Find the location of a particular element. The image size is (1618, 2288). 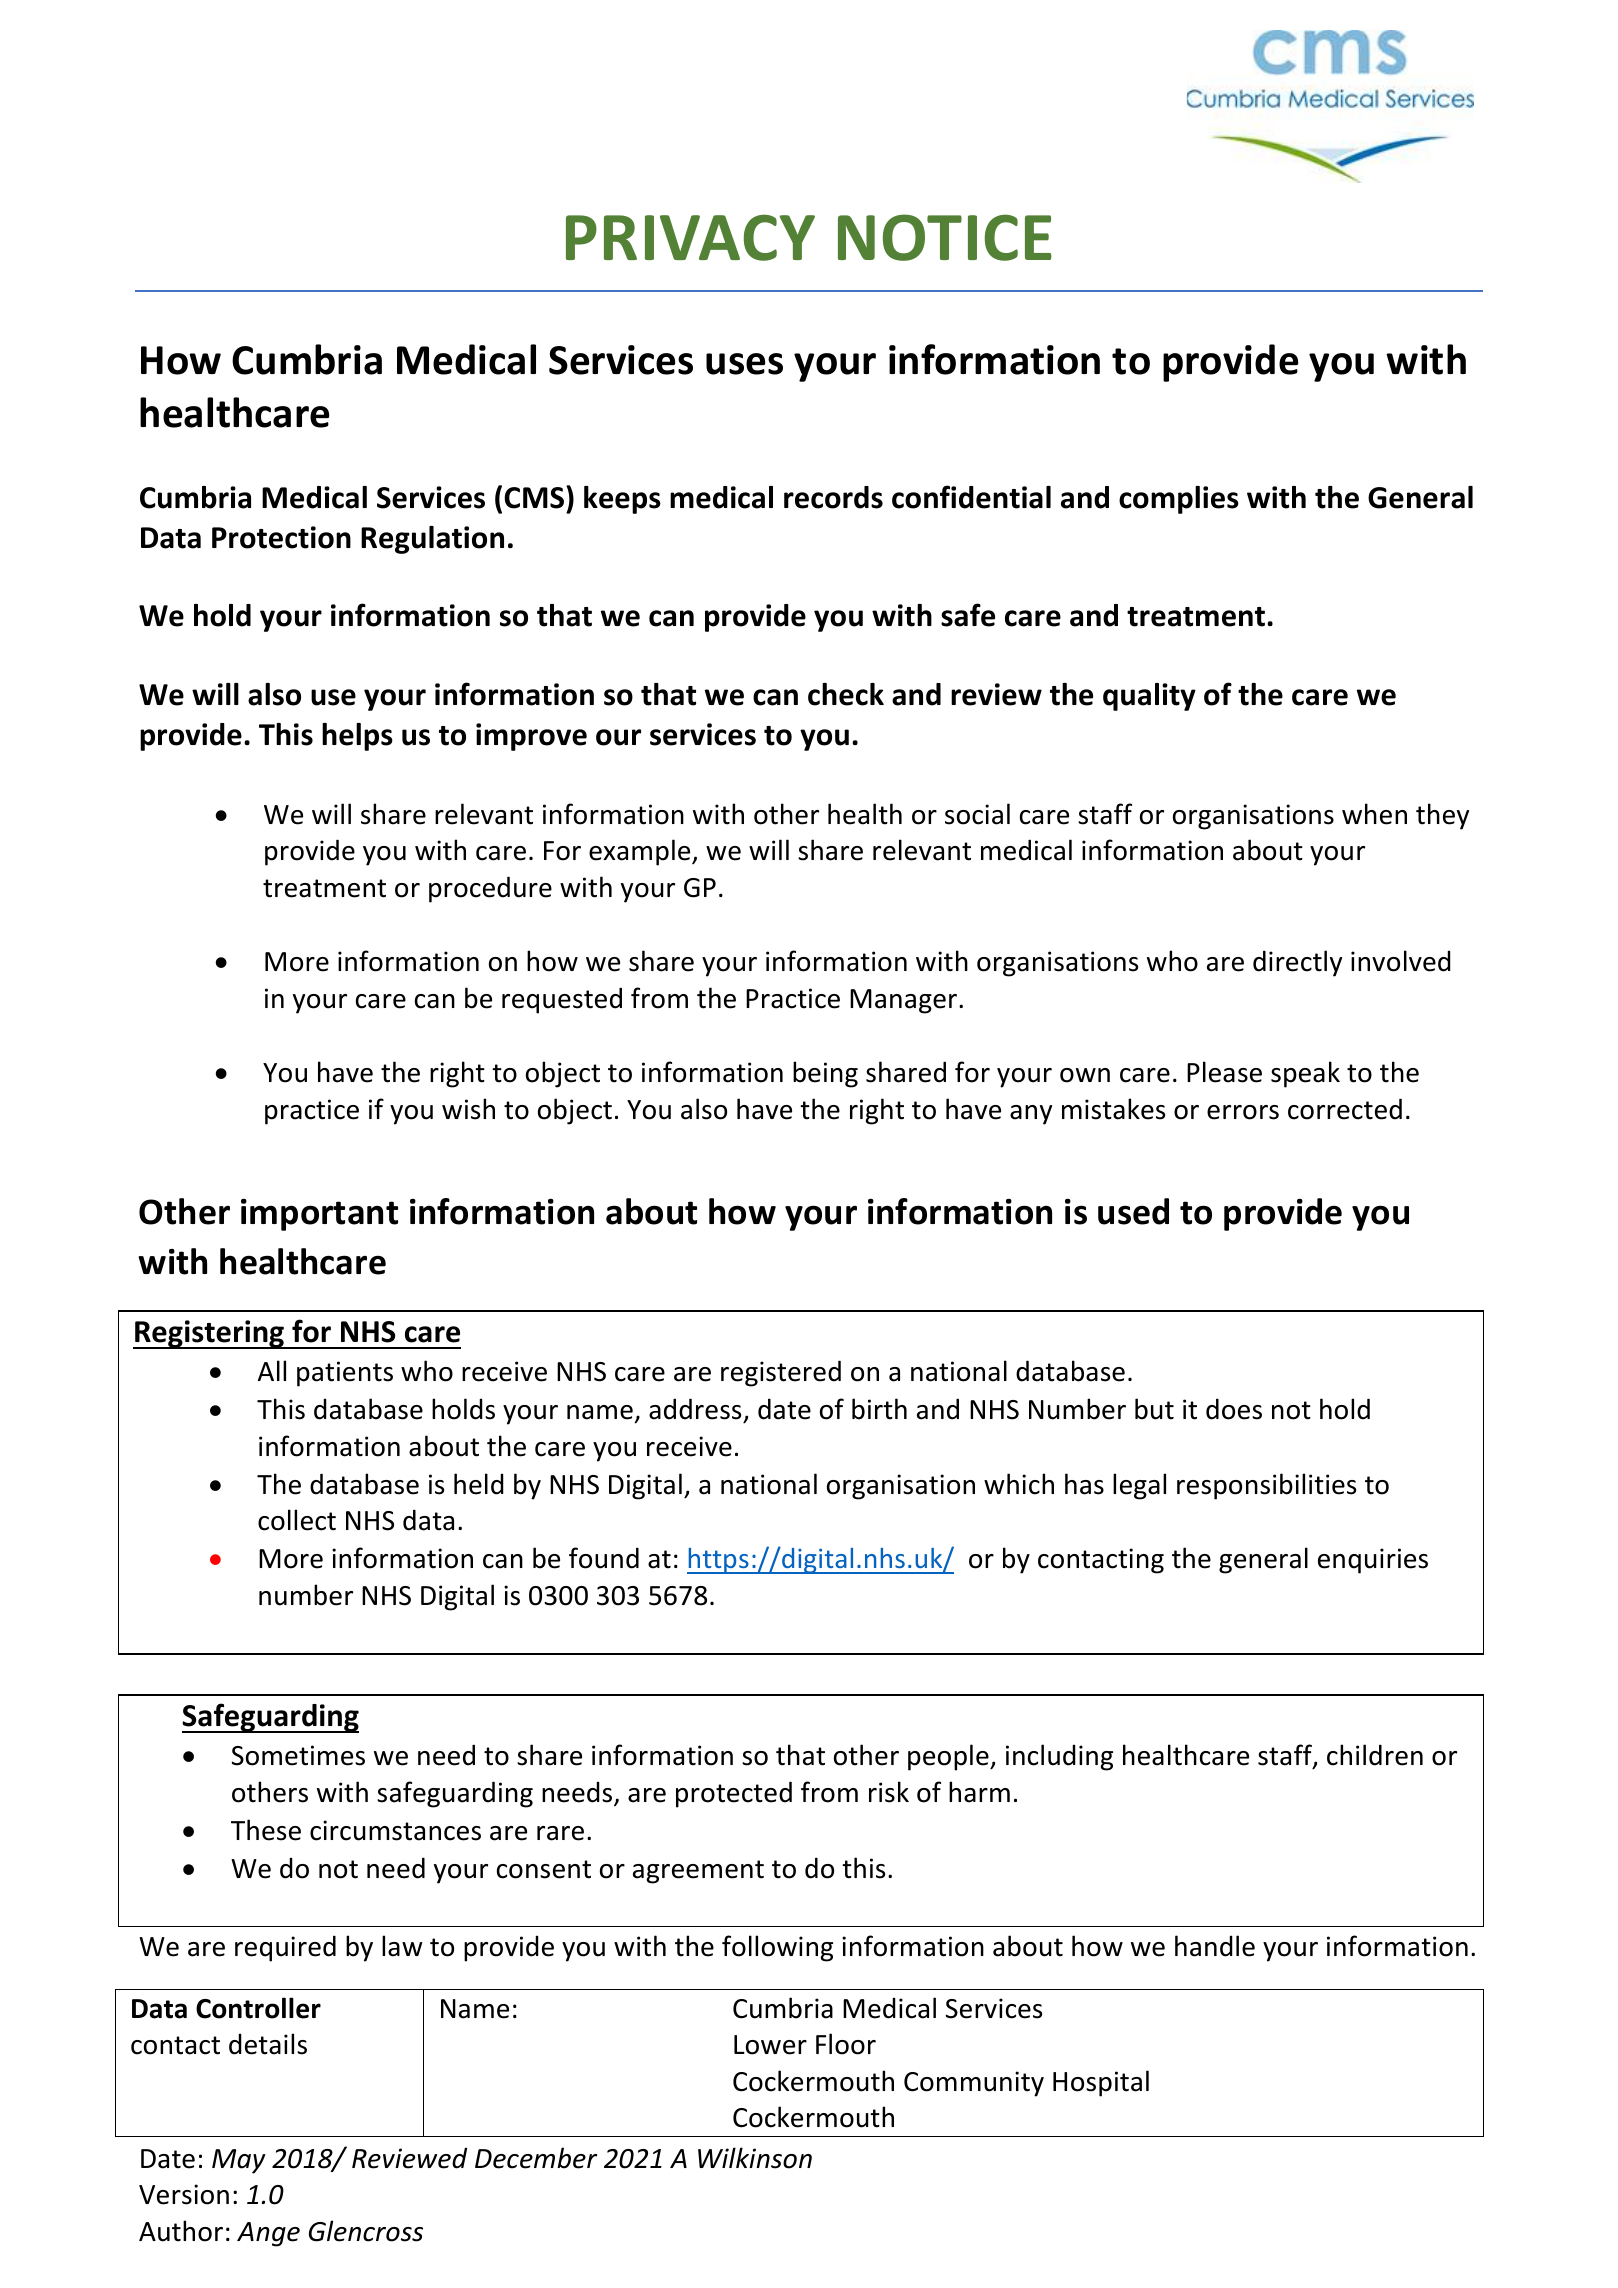

Manager is located at coordinates (905, 1001).
